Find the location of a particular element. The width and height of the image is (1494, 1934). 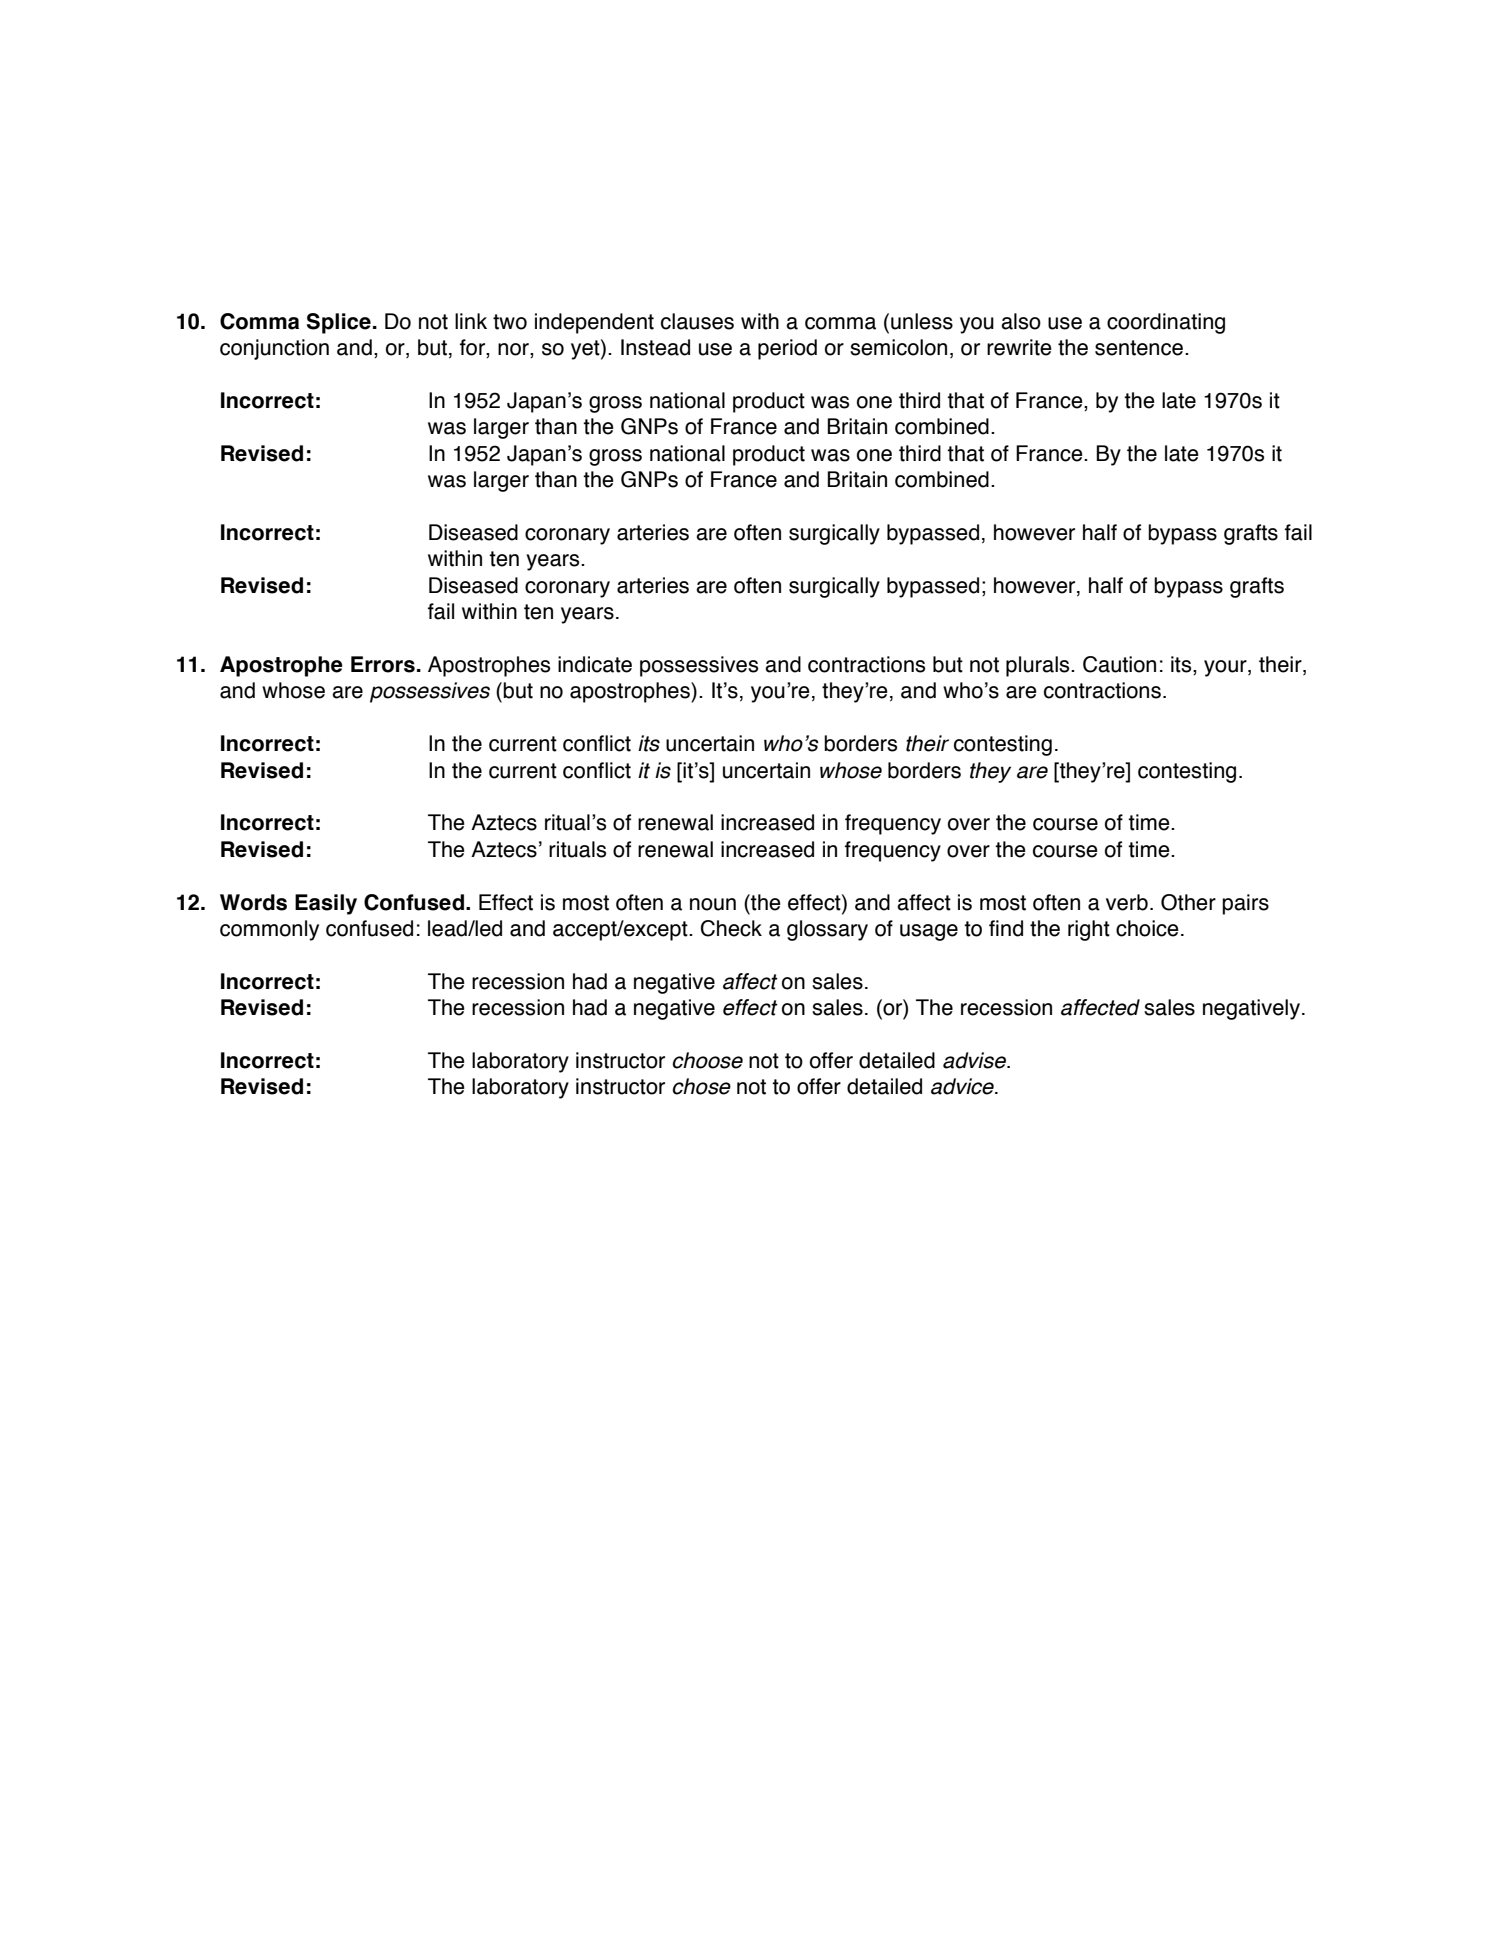

Easily is located at coordinates (326, 904).
